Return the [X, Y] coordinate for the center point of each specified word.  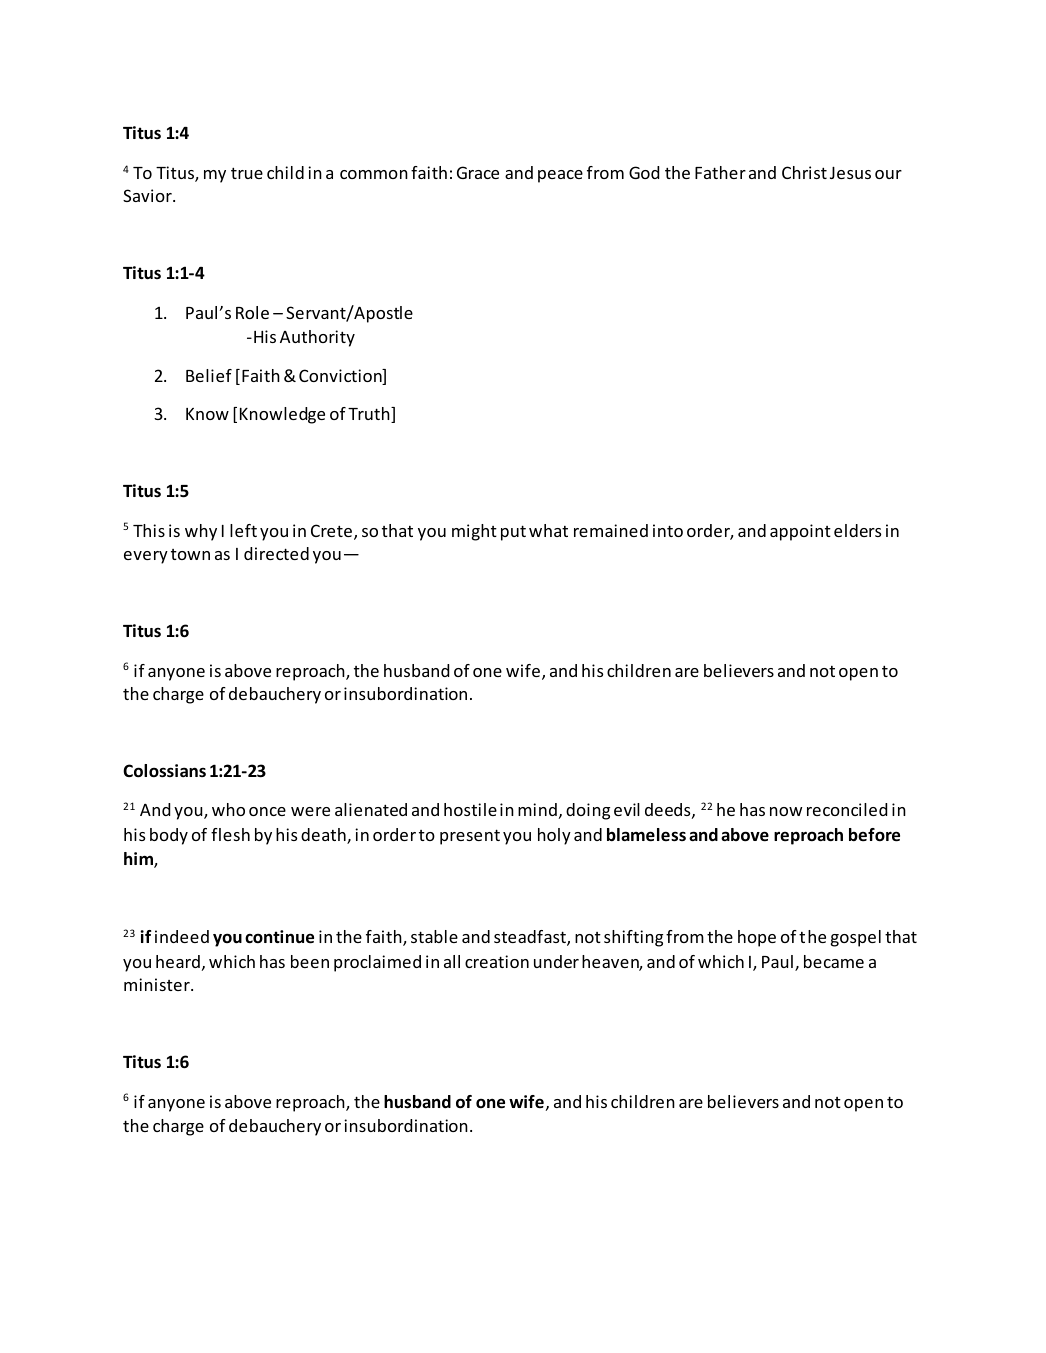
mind [537, 809]
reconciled [847, 809]
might [474, 532]
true [247, 173]
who [228, 809]
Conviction [341, 377]
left [243, 530]
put [513, 533]
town [190, 554]
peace [560, 176]
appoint [800, 532]
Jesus [850, 173]
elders [857, 530]
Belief [209, 375]
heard [178, 961]
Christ [804, 172]
